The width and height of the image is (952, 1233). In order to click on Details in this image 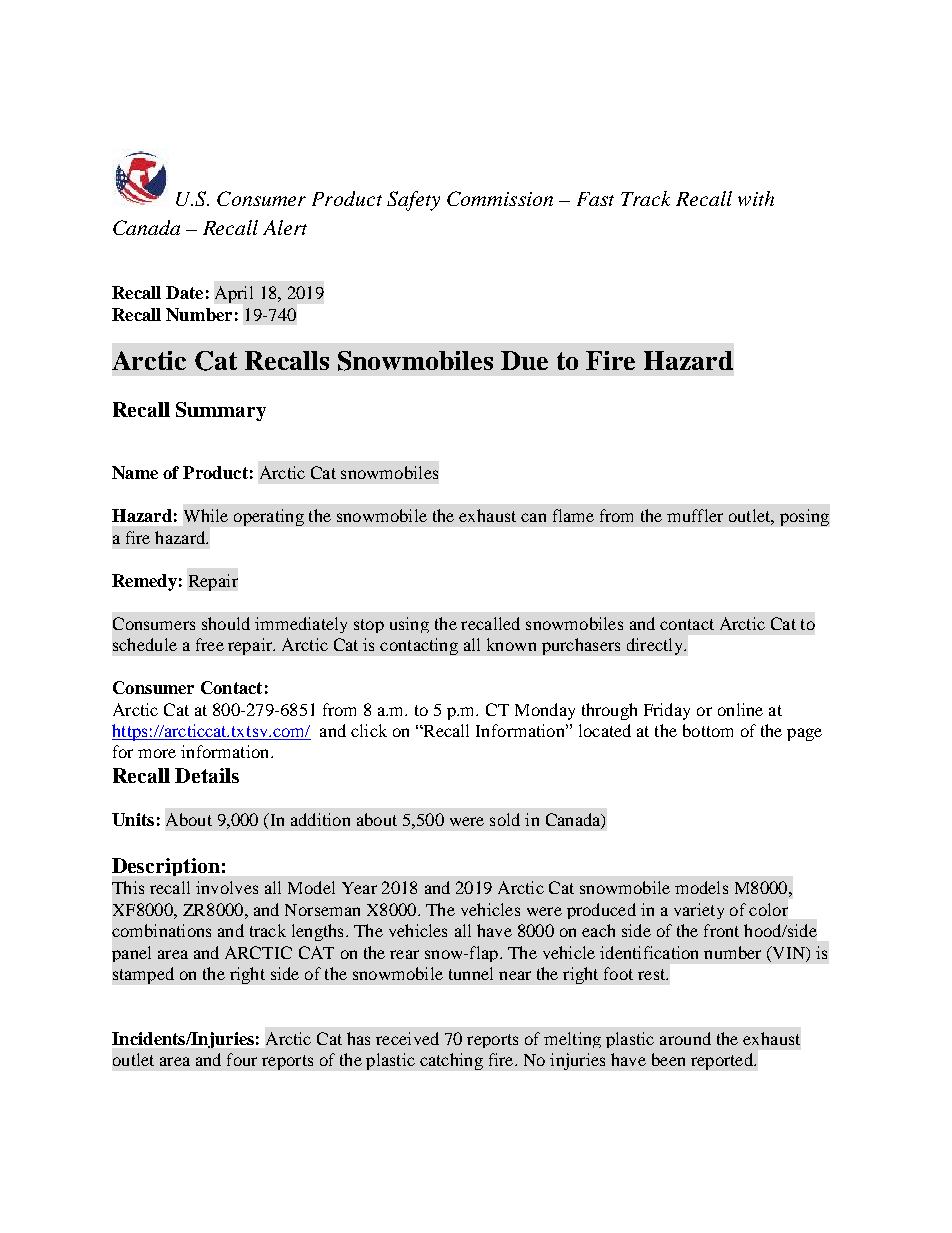, I will do `click(207, 775)`.
